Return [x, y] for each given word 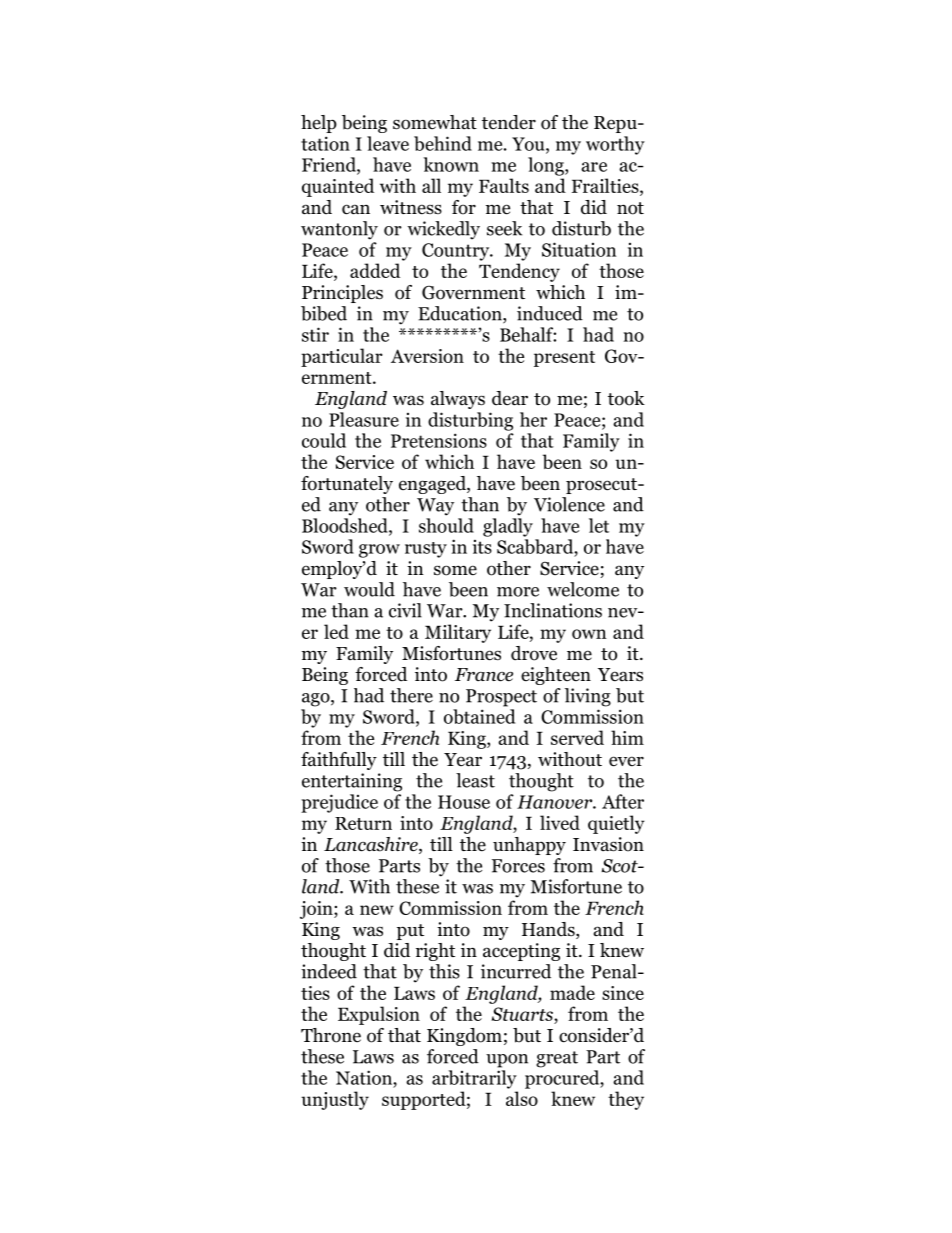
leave [388, 143]
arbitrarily [474, 1079]
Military [458, 633]
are [594, 167]
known [451, 164]
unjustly [335, 1100]
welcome [583, 589]
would [369, 589]
